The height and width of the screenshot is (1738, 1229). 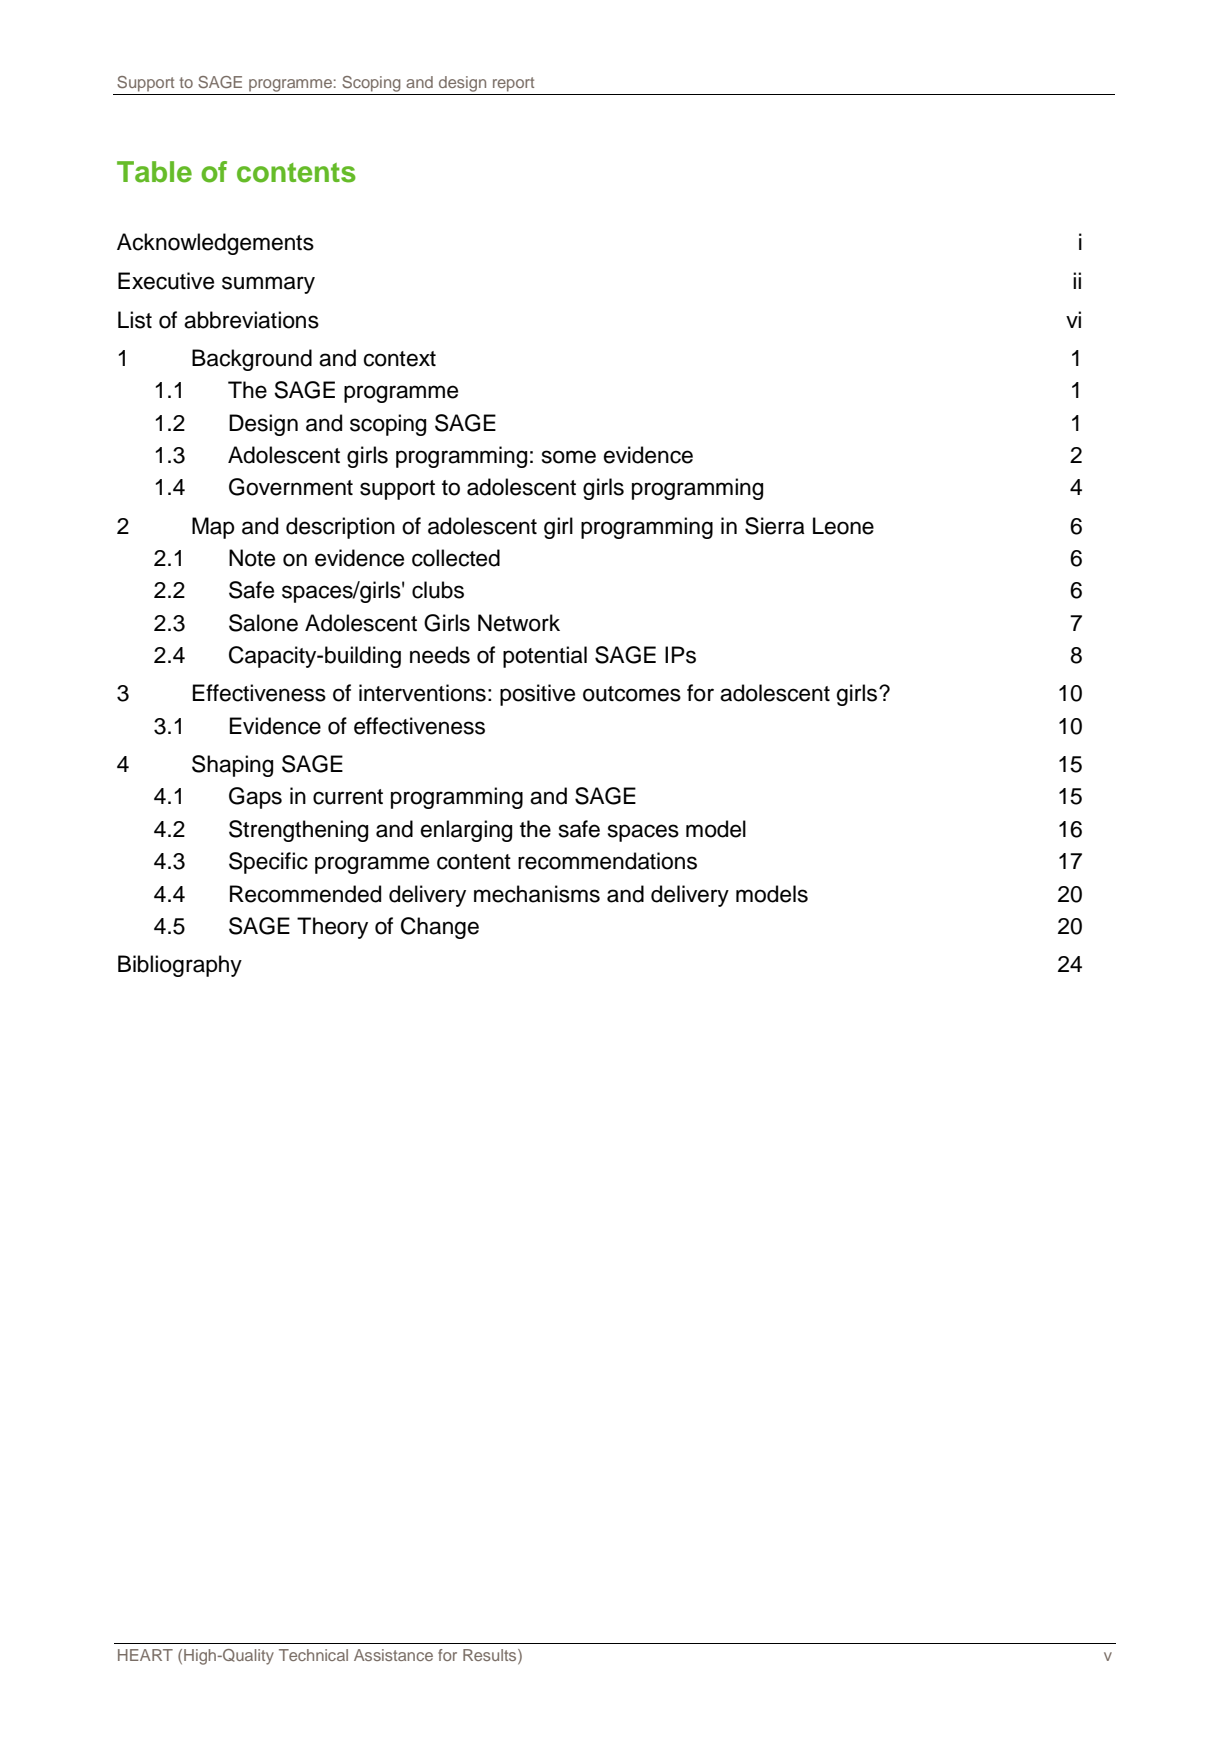 I want to click on Note, so click(x=252, y=558).
